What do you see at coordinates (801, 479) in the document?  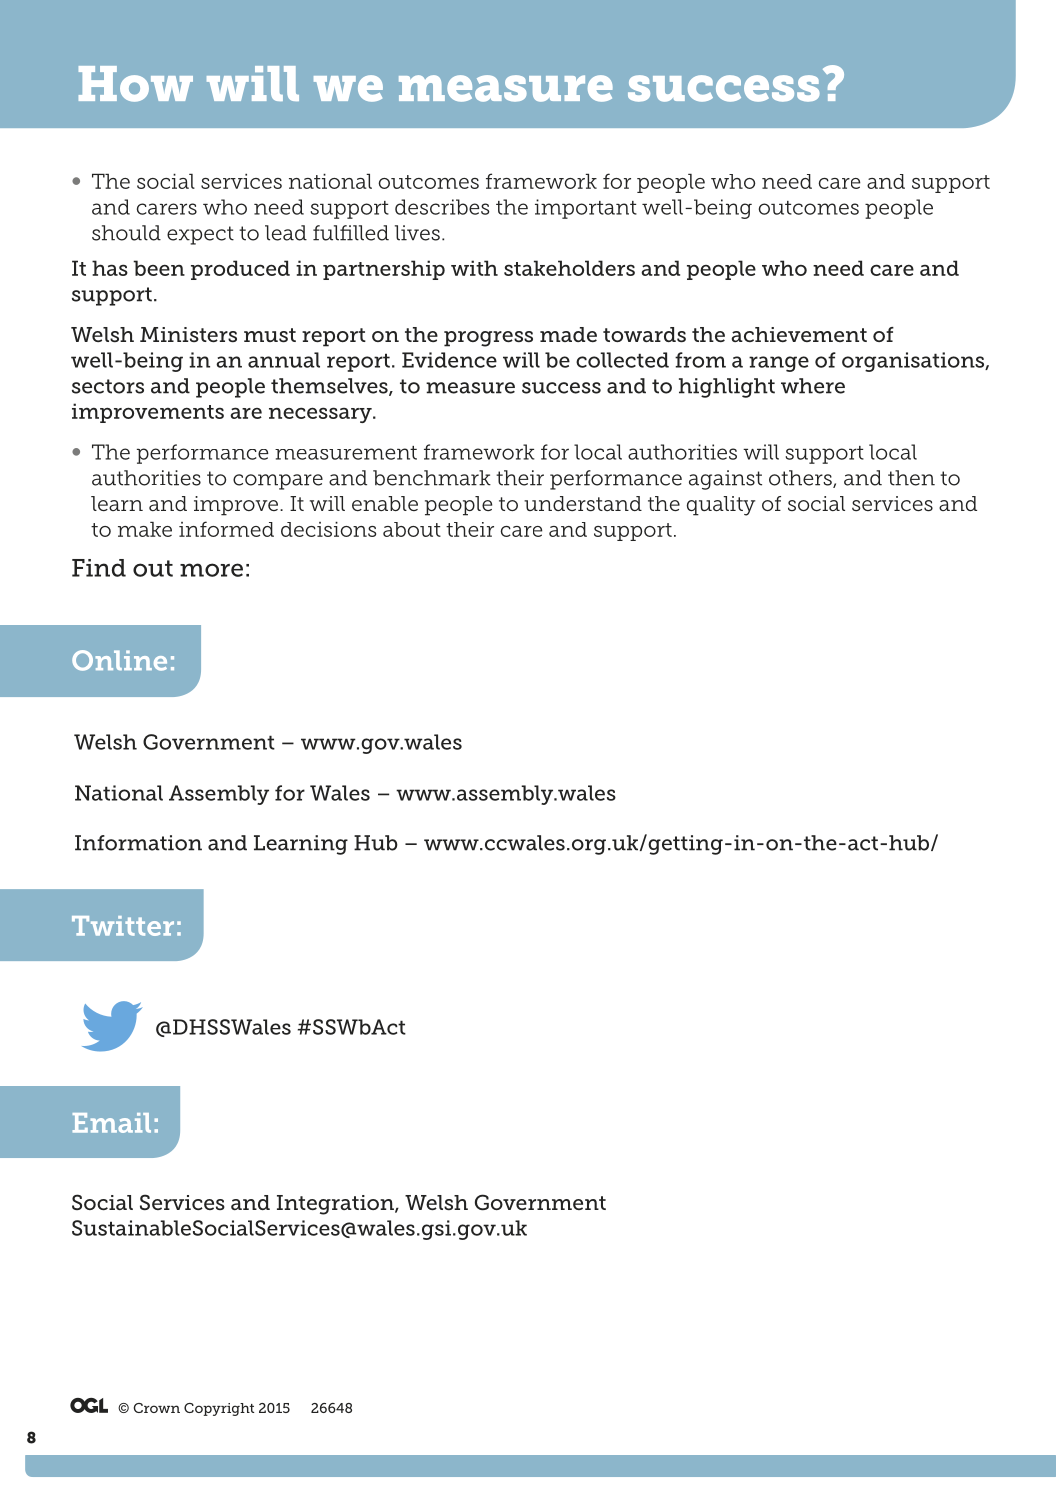 I see `others` at bounding box center [801, 479].
